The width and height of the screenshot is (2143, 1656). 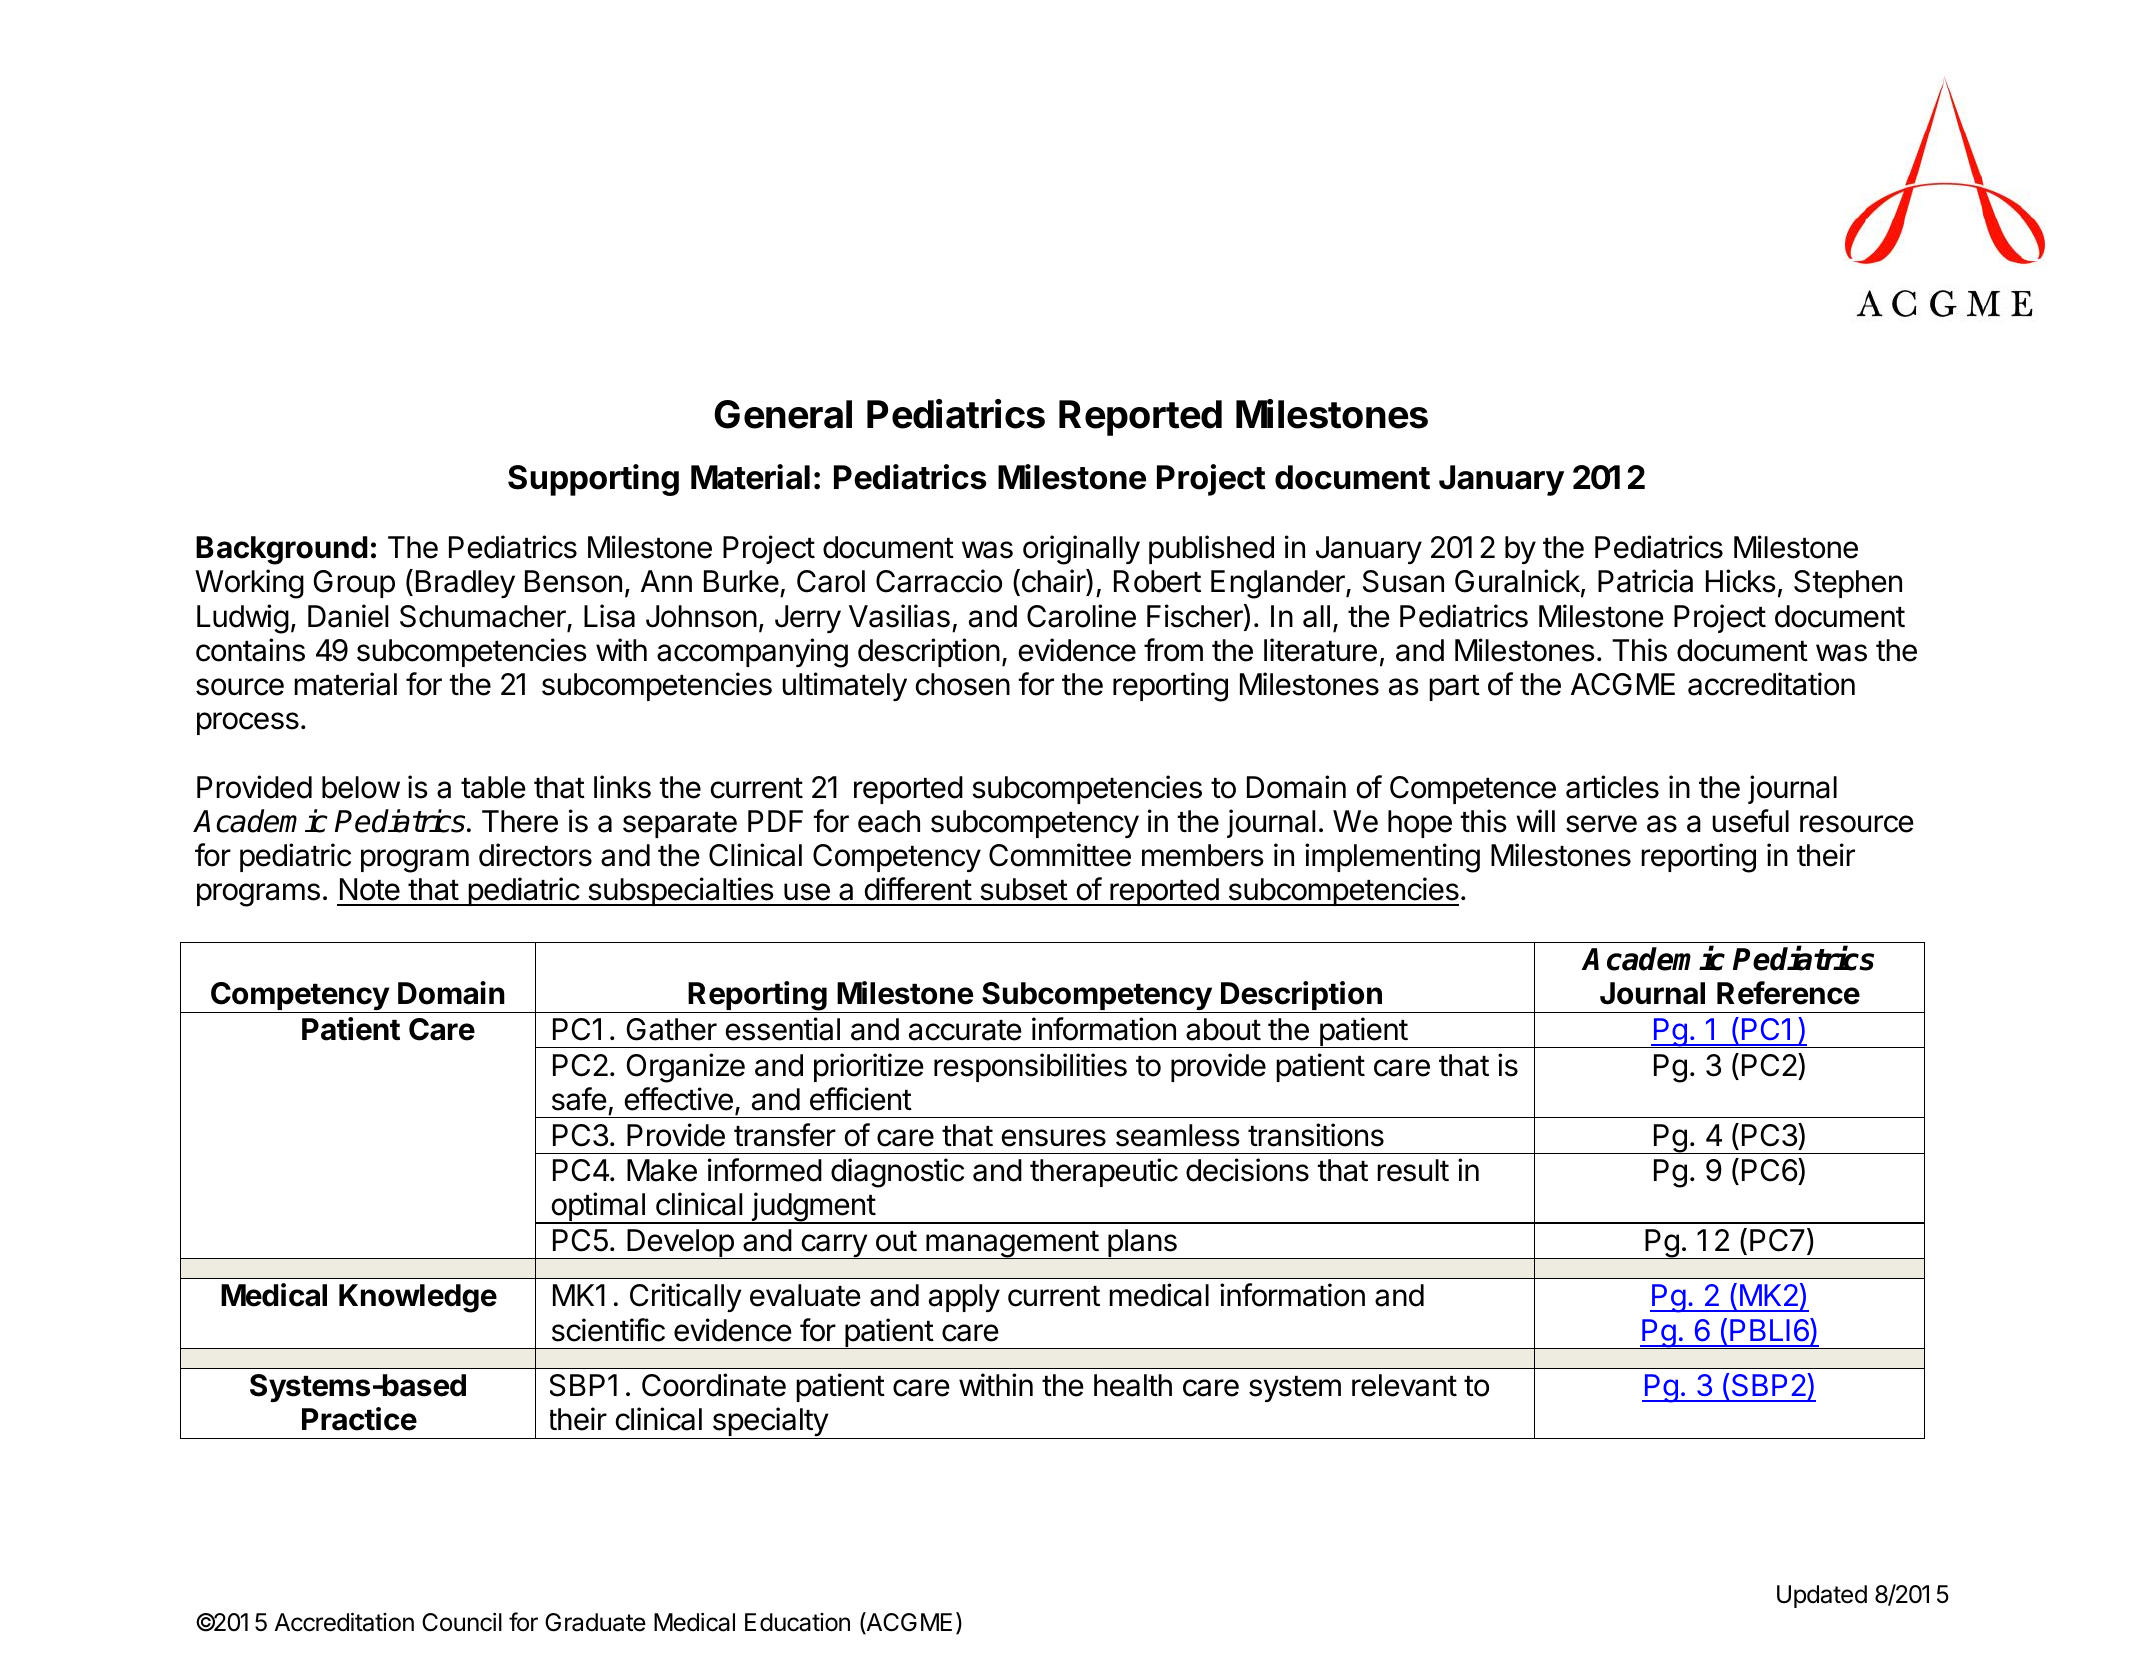 I want to click on management, so click(x=1012, y=1245).
